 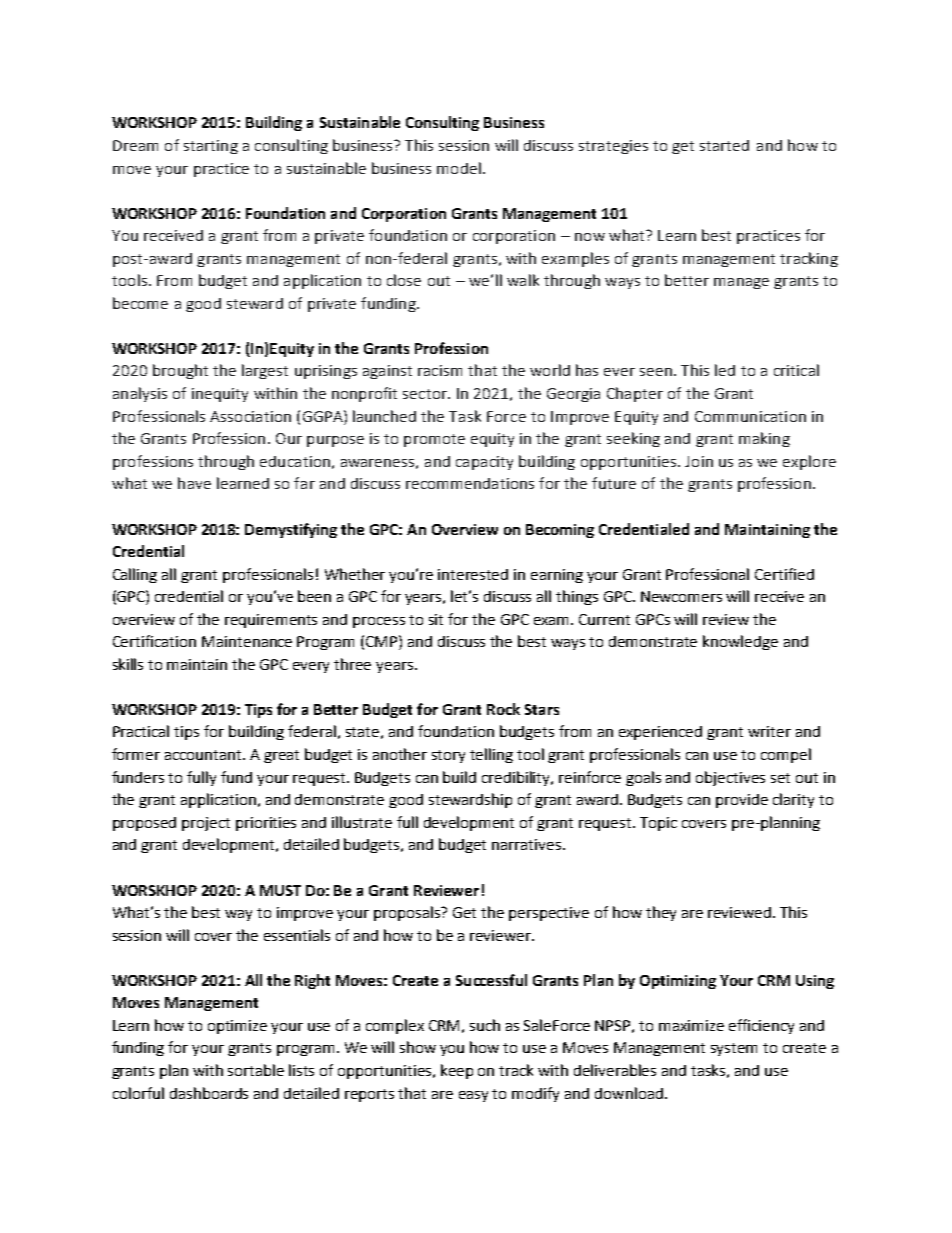 I want to click on system, so click(x=734, y=1049).
